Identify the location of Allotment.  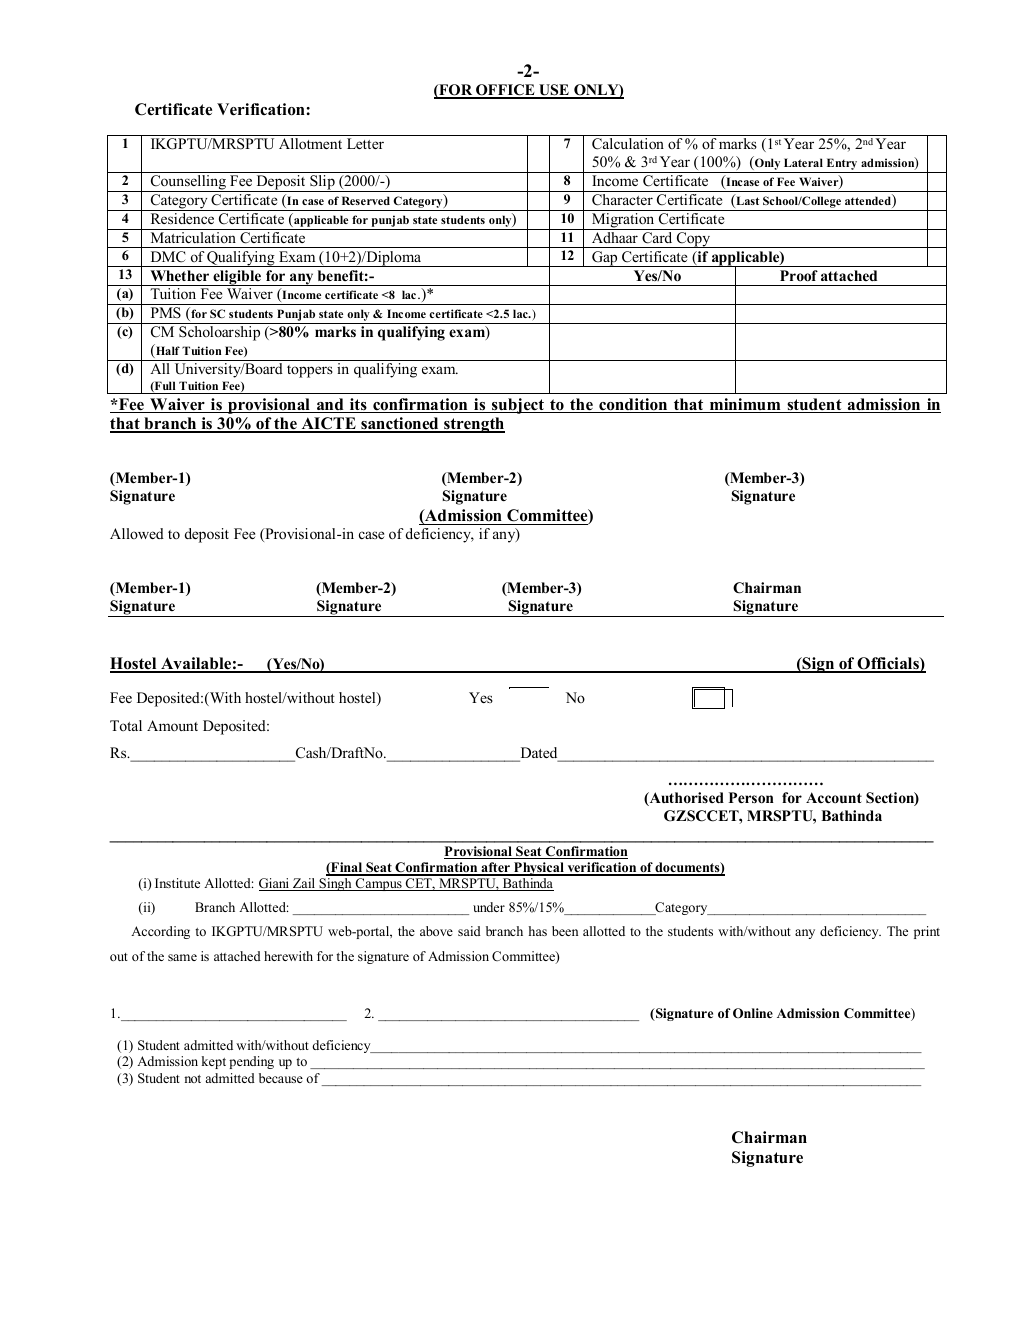
(310, 143).
